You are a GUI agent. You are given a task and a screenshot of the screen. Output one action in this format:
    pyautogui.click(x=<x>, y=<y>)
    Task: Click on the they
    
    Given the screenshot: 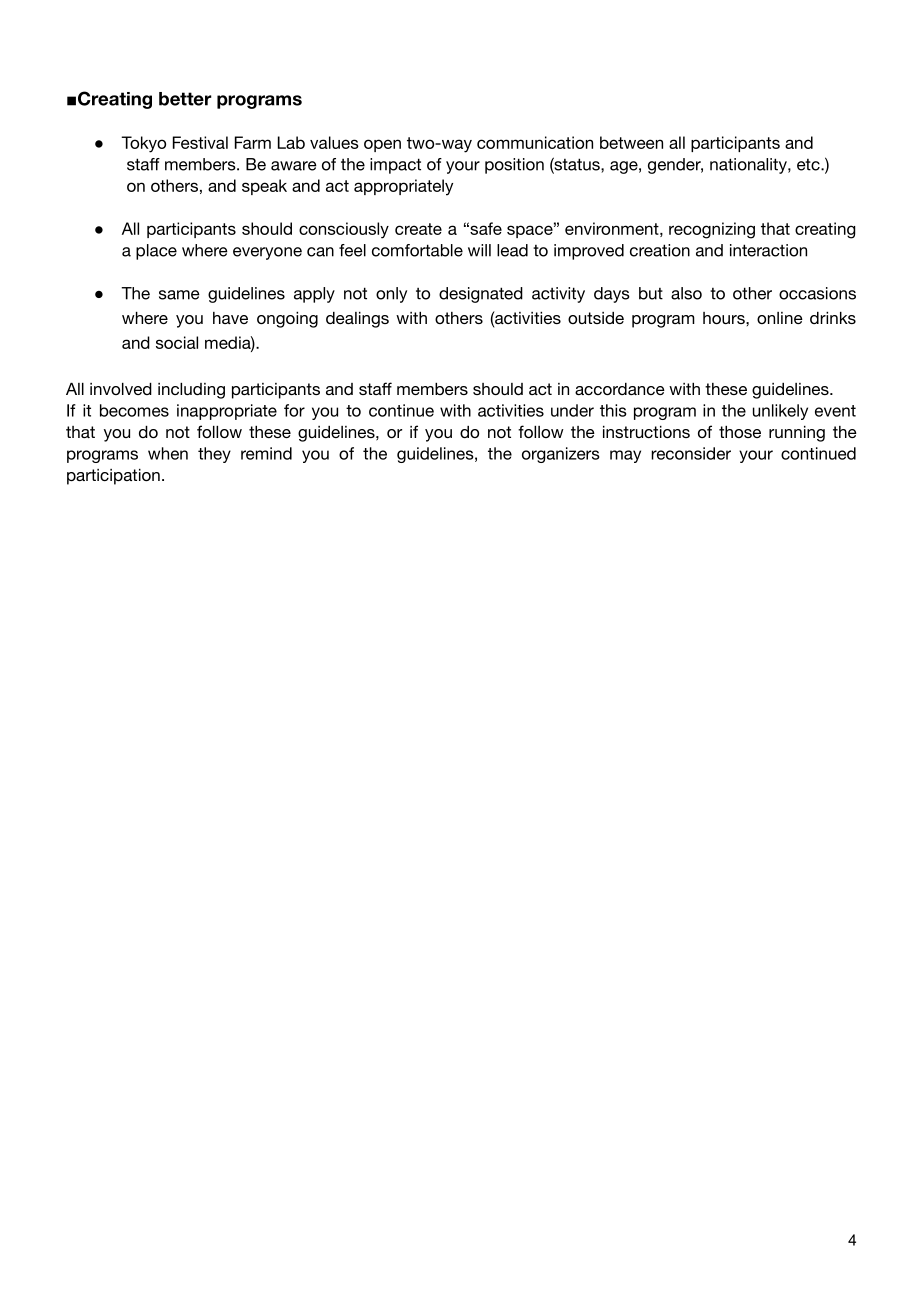 What is the action you would take?
    pyautogui.click(x=214, y=455)
